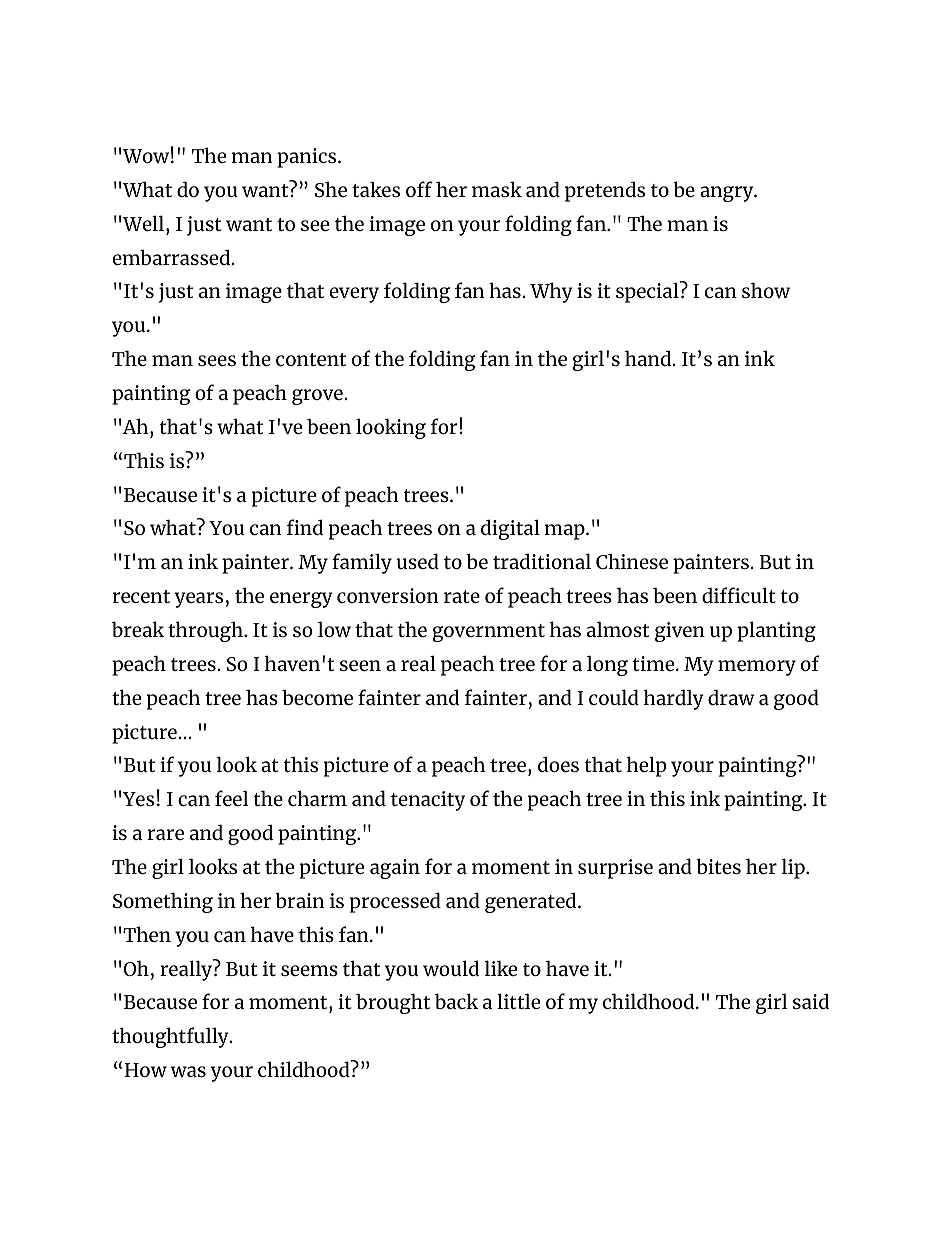 The width and height of the screenshot is (952, 1233). What do you see at coordinates (171, 1037) in the screenshot?
I see `thoughtfully` at bounding box center [171, 1037].
